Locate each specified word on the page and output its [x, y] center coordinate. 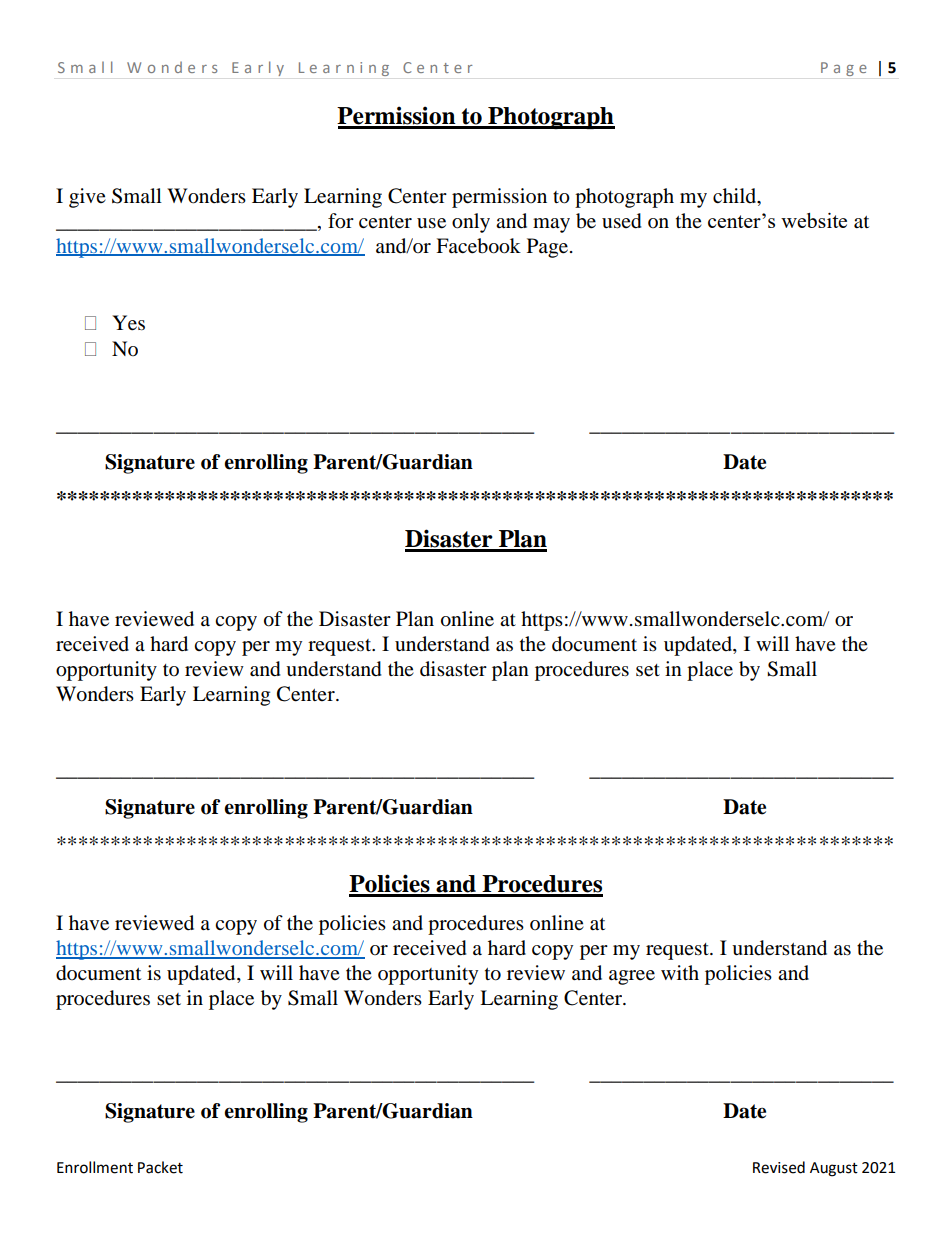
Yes [128, 323]
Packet [160, 1167]
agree [632, 977]
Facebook [478, 246]
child [736, 196]
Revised [779, 1167]
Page [549, 248]
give [87, 198]
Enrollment [95, 1167]
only [471, 223]
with [680, 972]
